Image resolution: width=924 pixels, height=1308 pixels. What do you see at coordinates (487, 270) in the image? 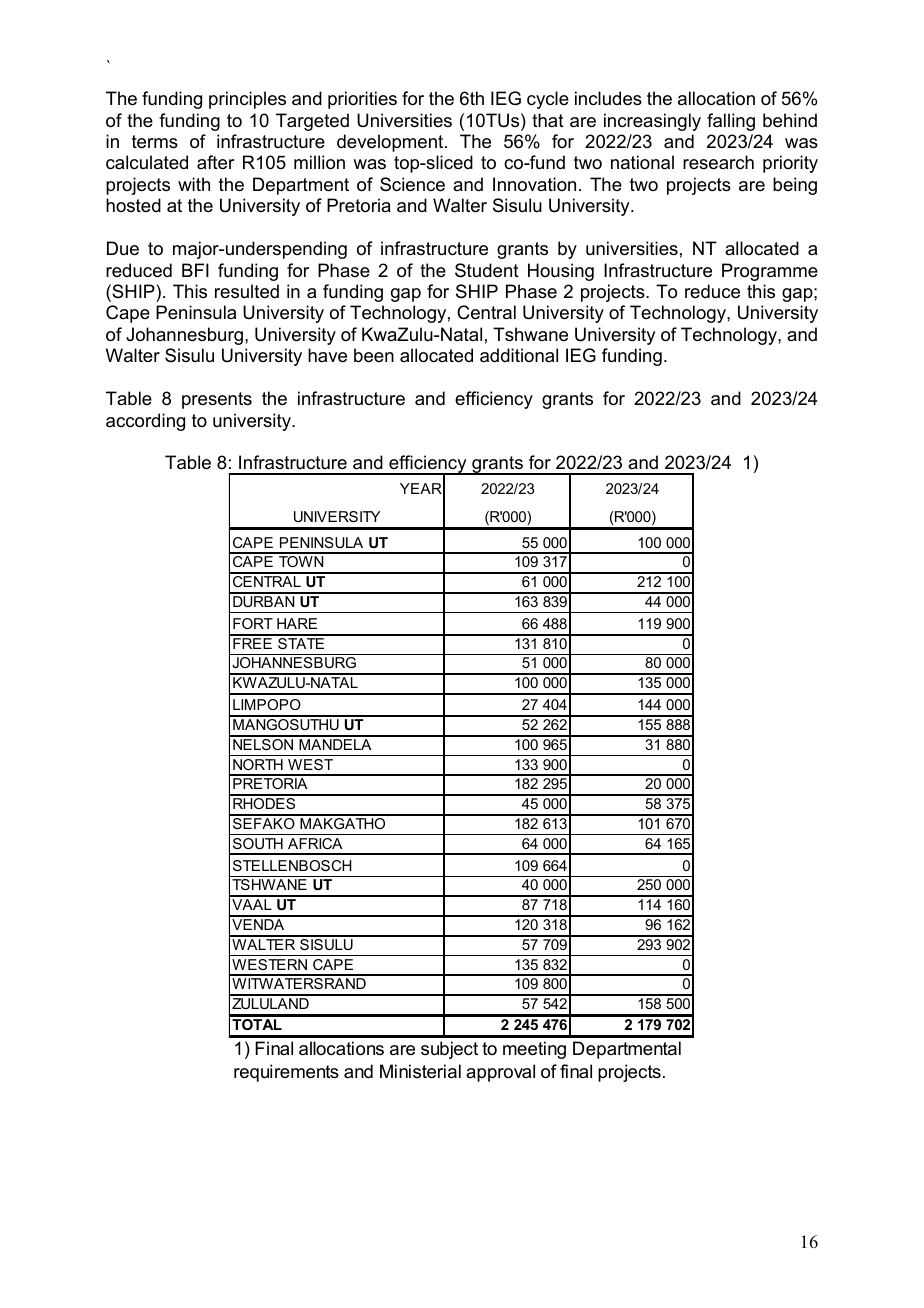
I see `Student` at bounding box center [487, 270].
